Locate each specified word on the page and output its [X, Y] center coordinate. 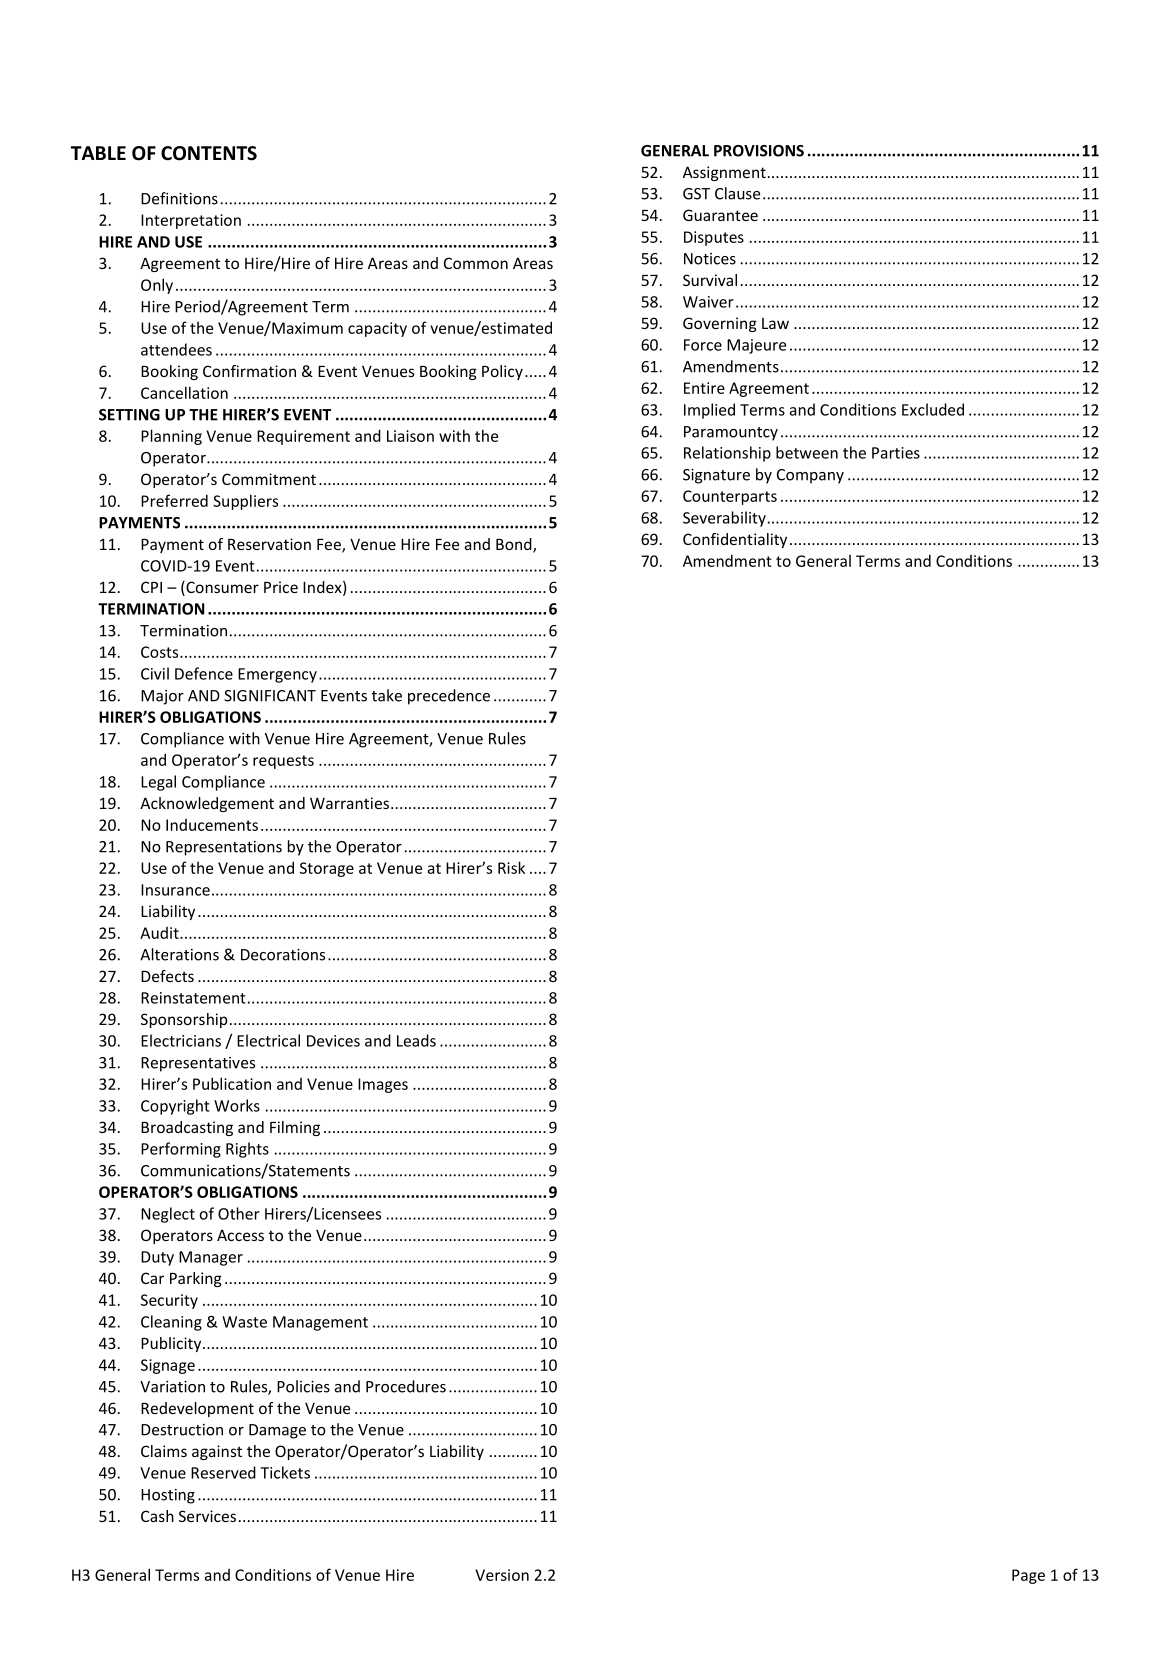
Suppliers [245, 502]
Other [239, 1213]
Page [1028, 1576]
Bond [515, 545]
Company [810, 476]
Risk [511, 867]
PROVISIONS [759, 151]
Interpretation [191, 221]
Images [383, 1085]
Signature [716, 476]
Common [476, 263]
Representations [224, 848]
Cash [157, 1516]
